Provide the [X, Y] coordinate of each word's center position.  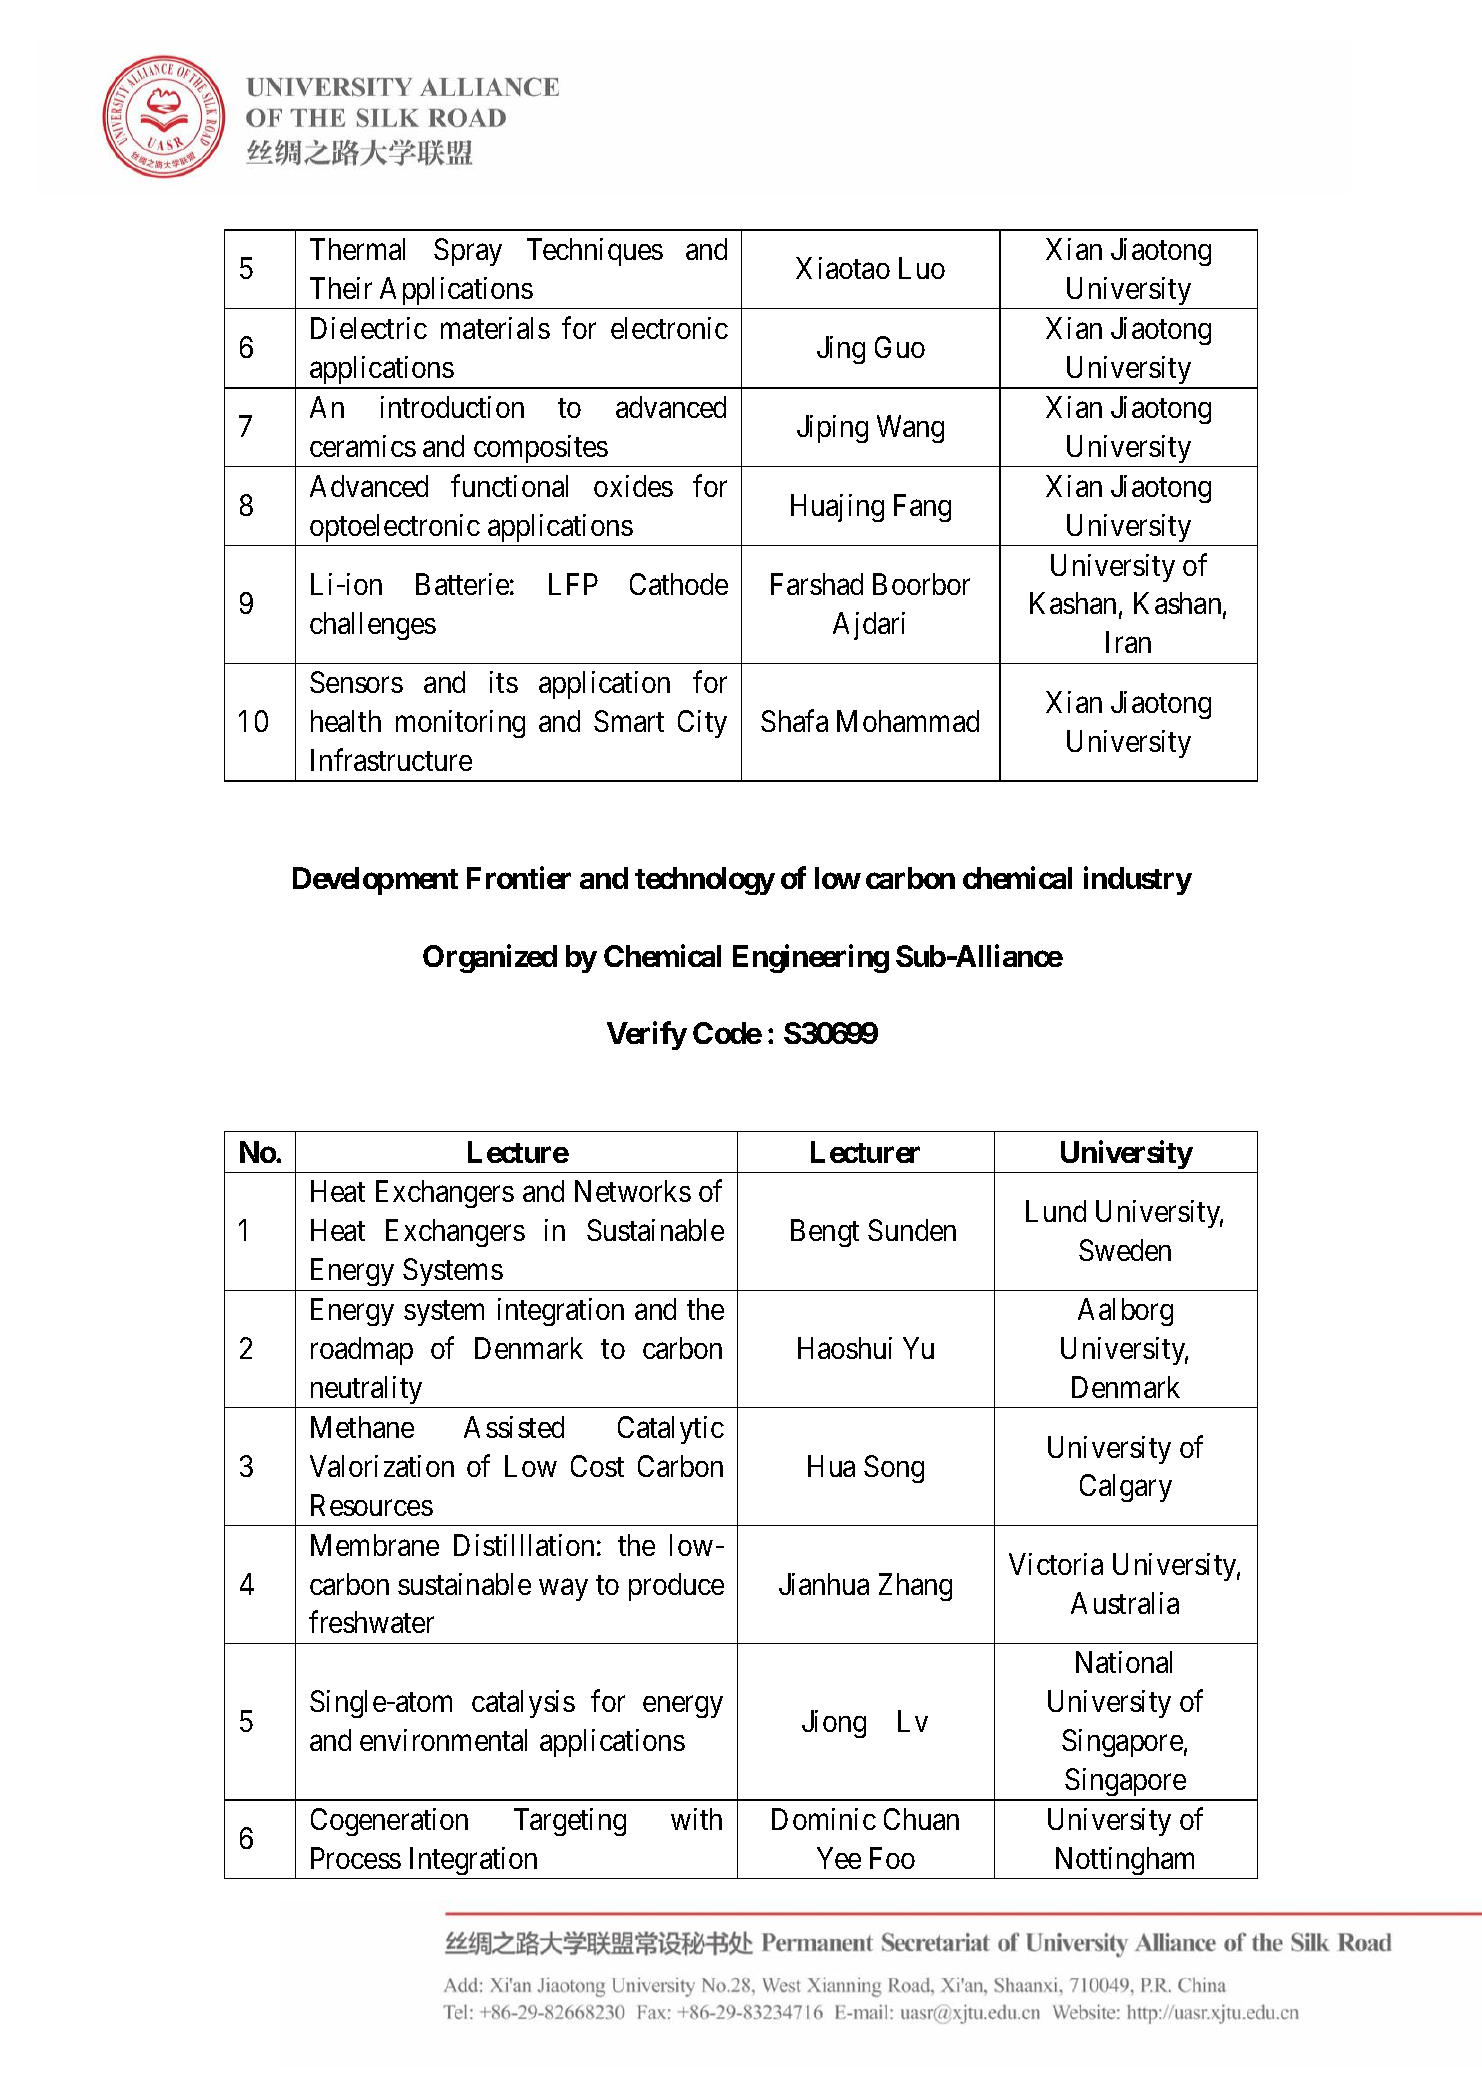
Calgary [1126, 1488]
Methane [362, 1427]
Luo [922, 268]
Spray [468, 252]
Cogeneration [389, 1822]
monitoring [460, 724]
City [702, 724]
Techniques [595, 252]
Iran [1128, 642]
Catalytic [671, 1430]
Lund [1056, 1211]
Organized [490, 958]
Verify [647, 1036]
